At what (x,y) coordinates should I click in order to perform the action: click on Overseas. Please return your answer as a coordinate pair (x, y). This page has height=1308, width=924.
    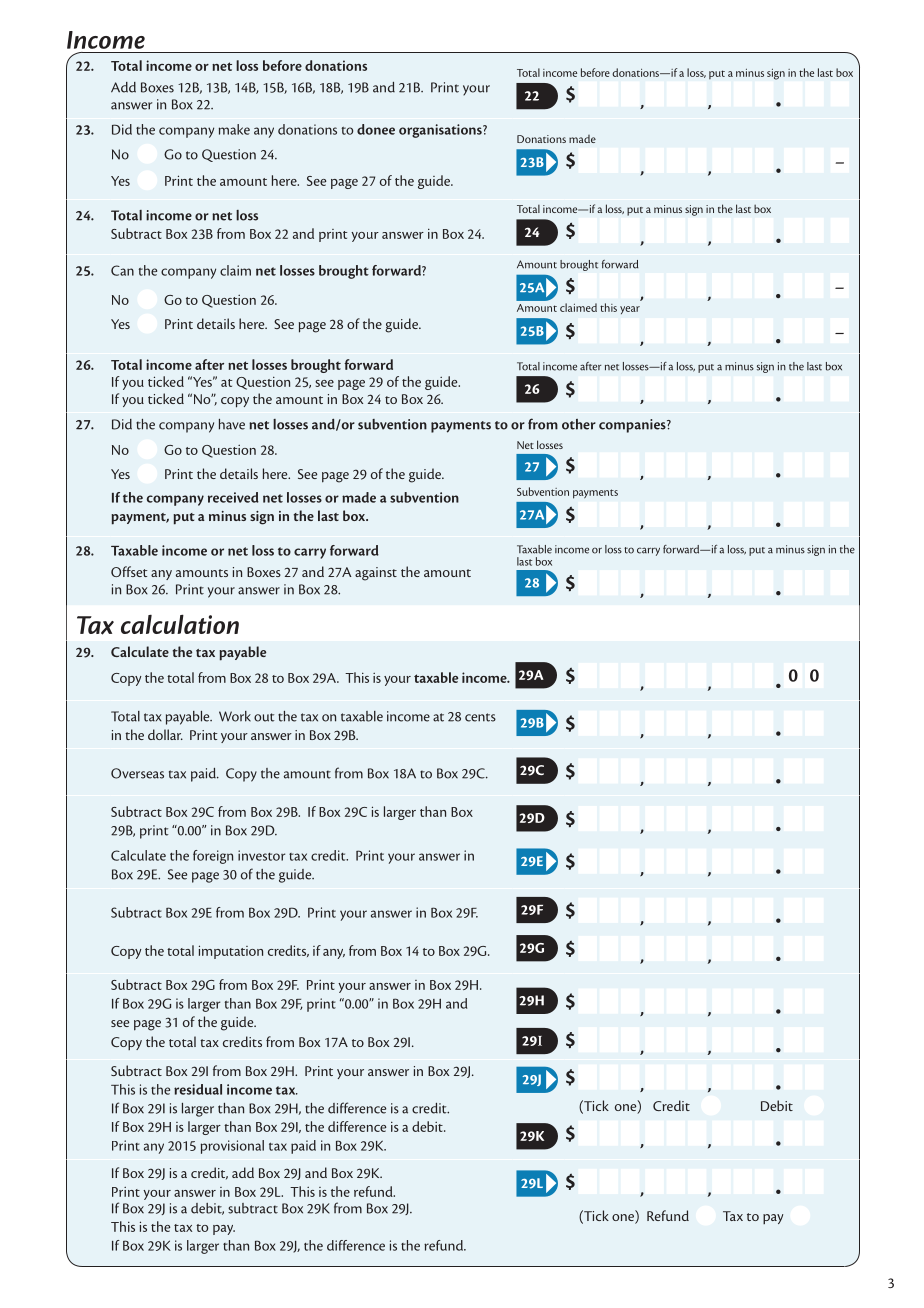
    Looking at the image, I should click on (137, 773).
